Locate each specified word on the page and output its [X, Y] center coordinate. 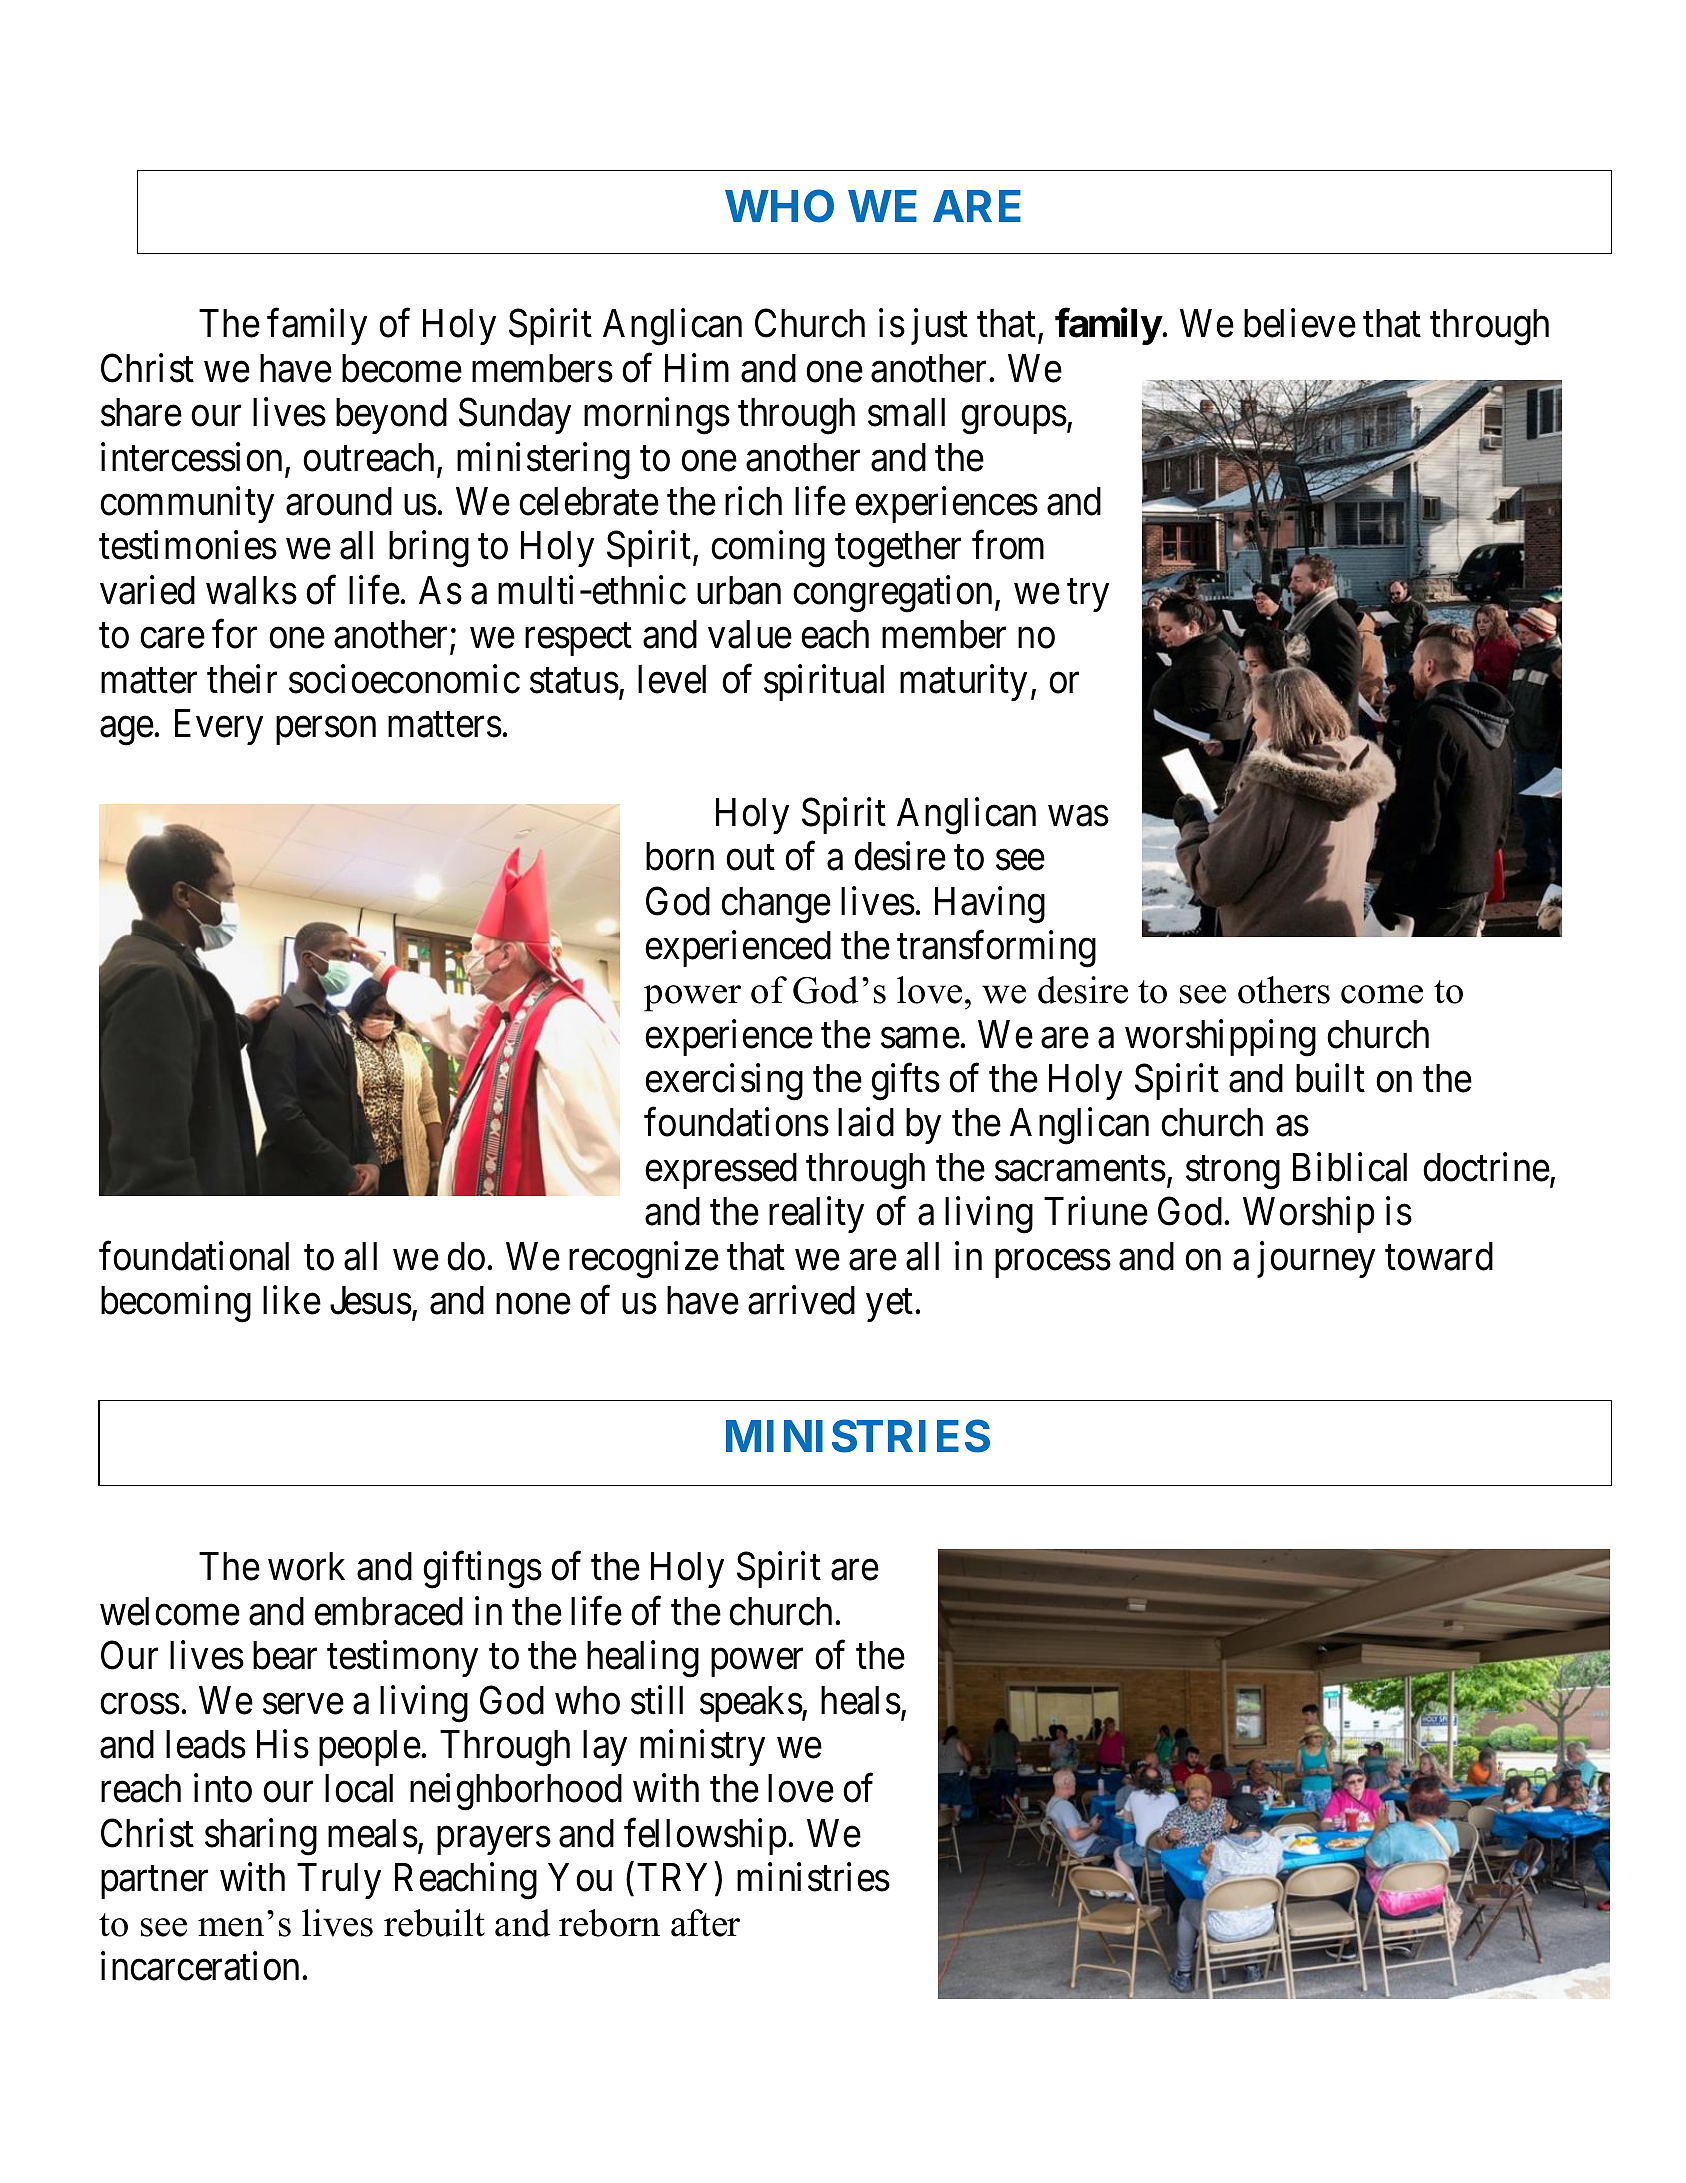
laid [866, 1122]
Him [697, 368]
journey [1316, 1260]
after [705, 1923]
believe [1300, 323]
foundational [194, 1256]
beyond [391, 416]
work [306, 1566]
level [672, 679]
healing [643, 1659]
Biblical [1350, 1167]
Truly [339, 1881]
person [326, 731]
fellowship [705, 1837]
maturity [963, 683]
